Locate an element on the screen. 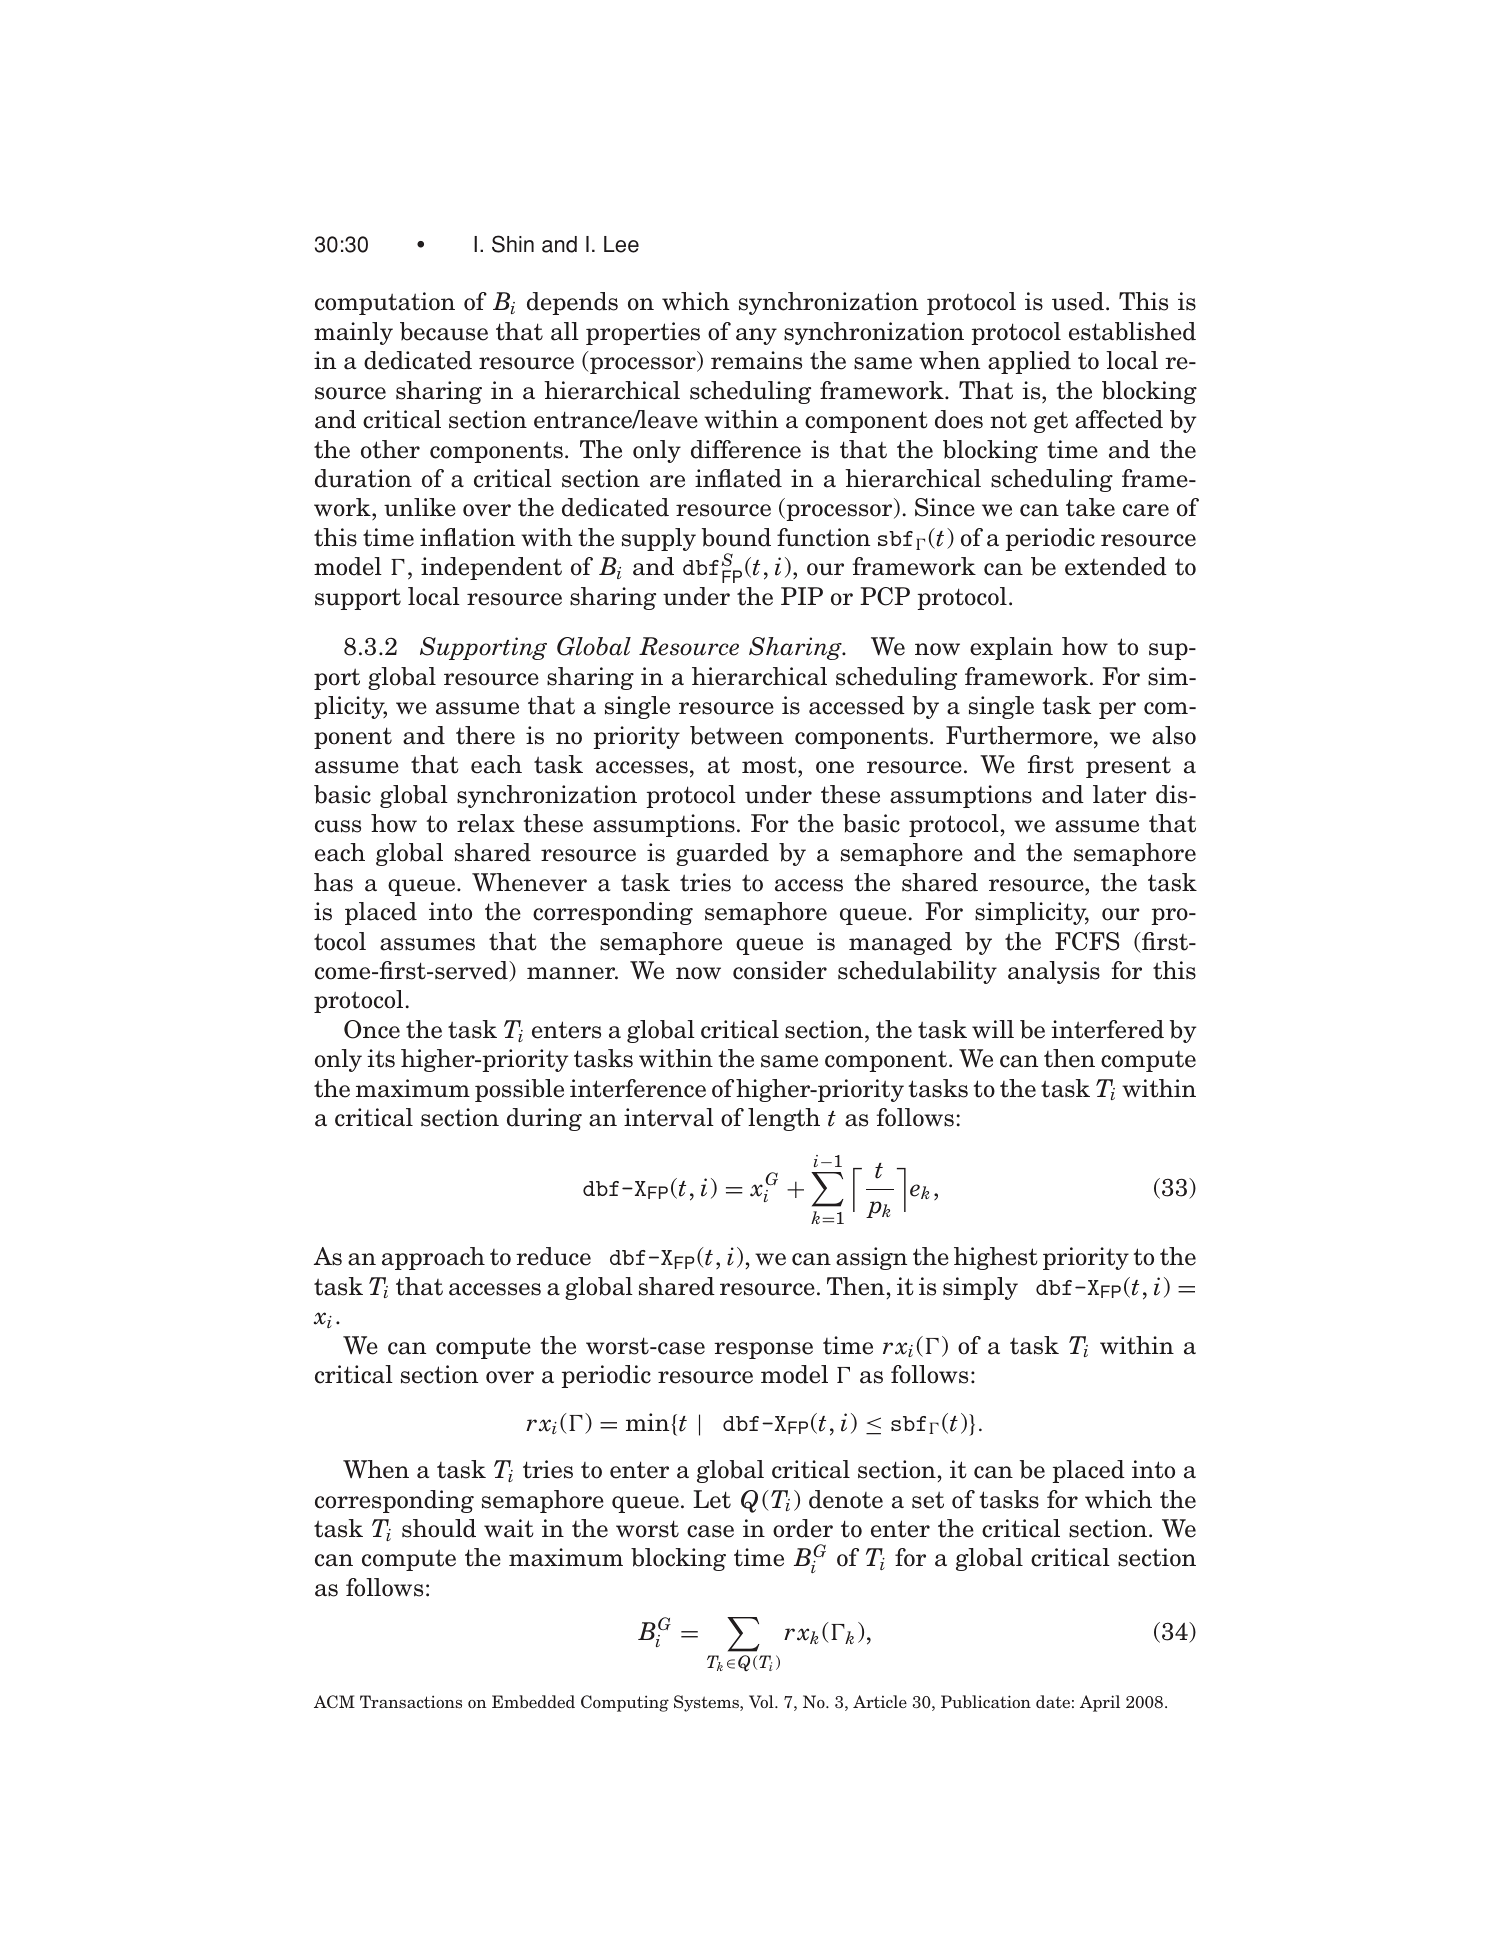  explain is located at coordinates (1011, 648).
